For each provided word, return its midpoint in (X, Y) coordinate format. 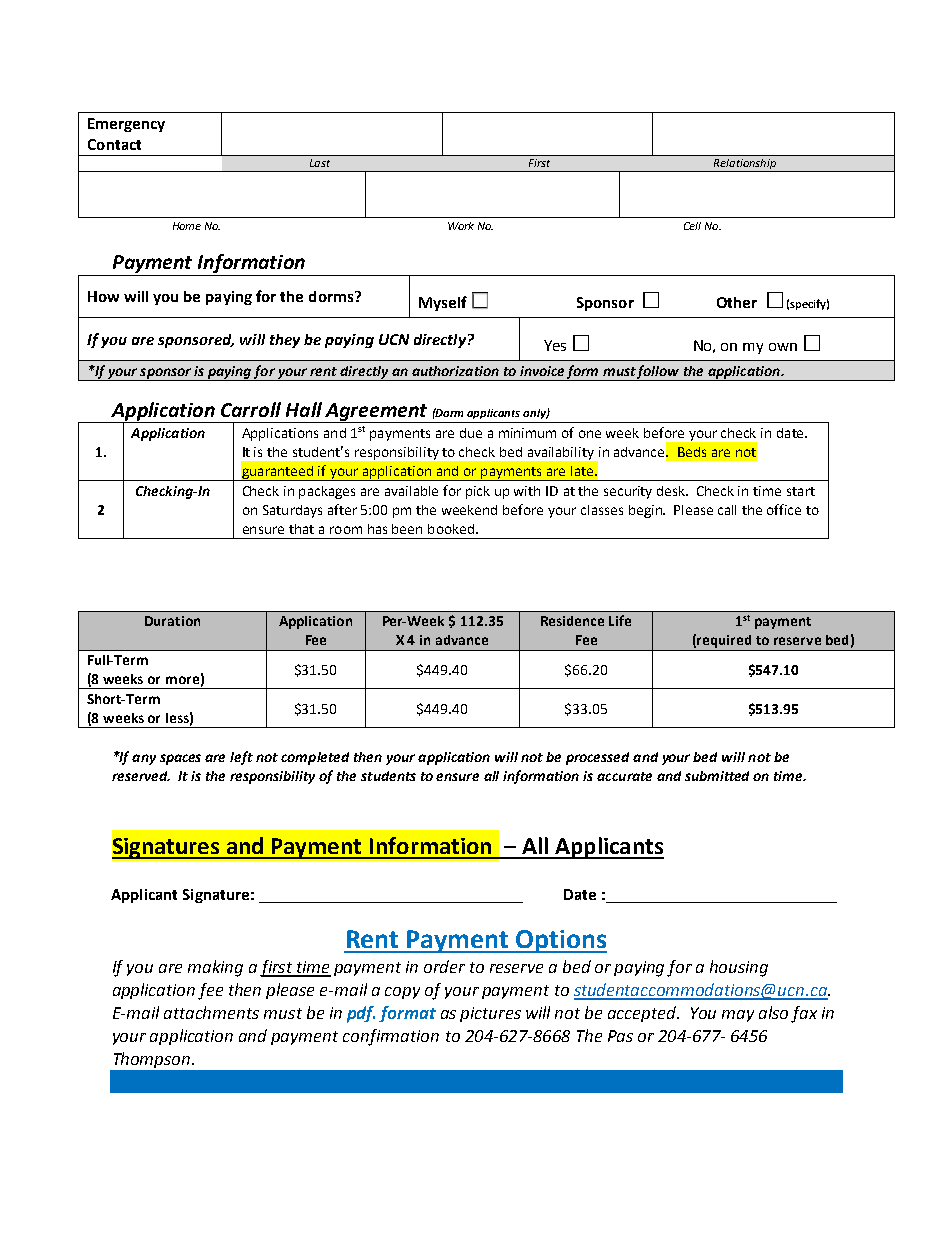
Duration (172, 621)
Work (461, 226)
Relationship (745, 165)
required (725, 643)
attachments (211, 1012)
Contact (114, 144)
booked (451, 529)
